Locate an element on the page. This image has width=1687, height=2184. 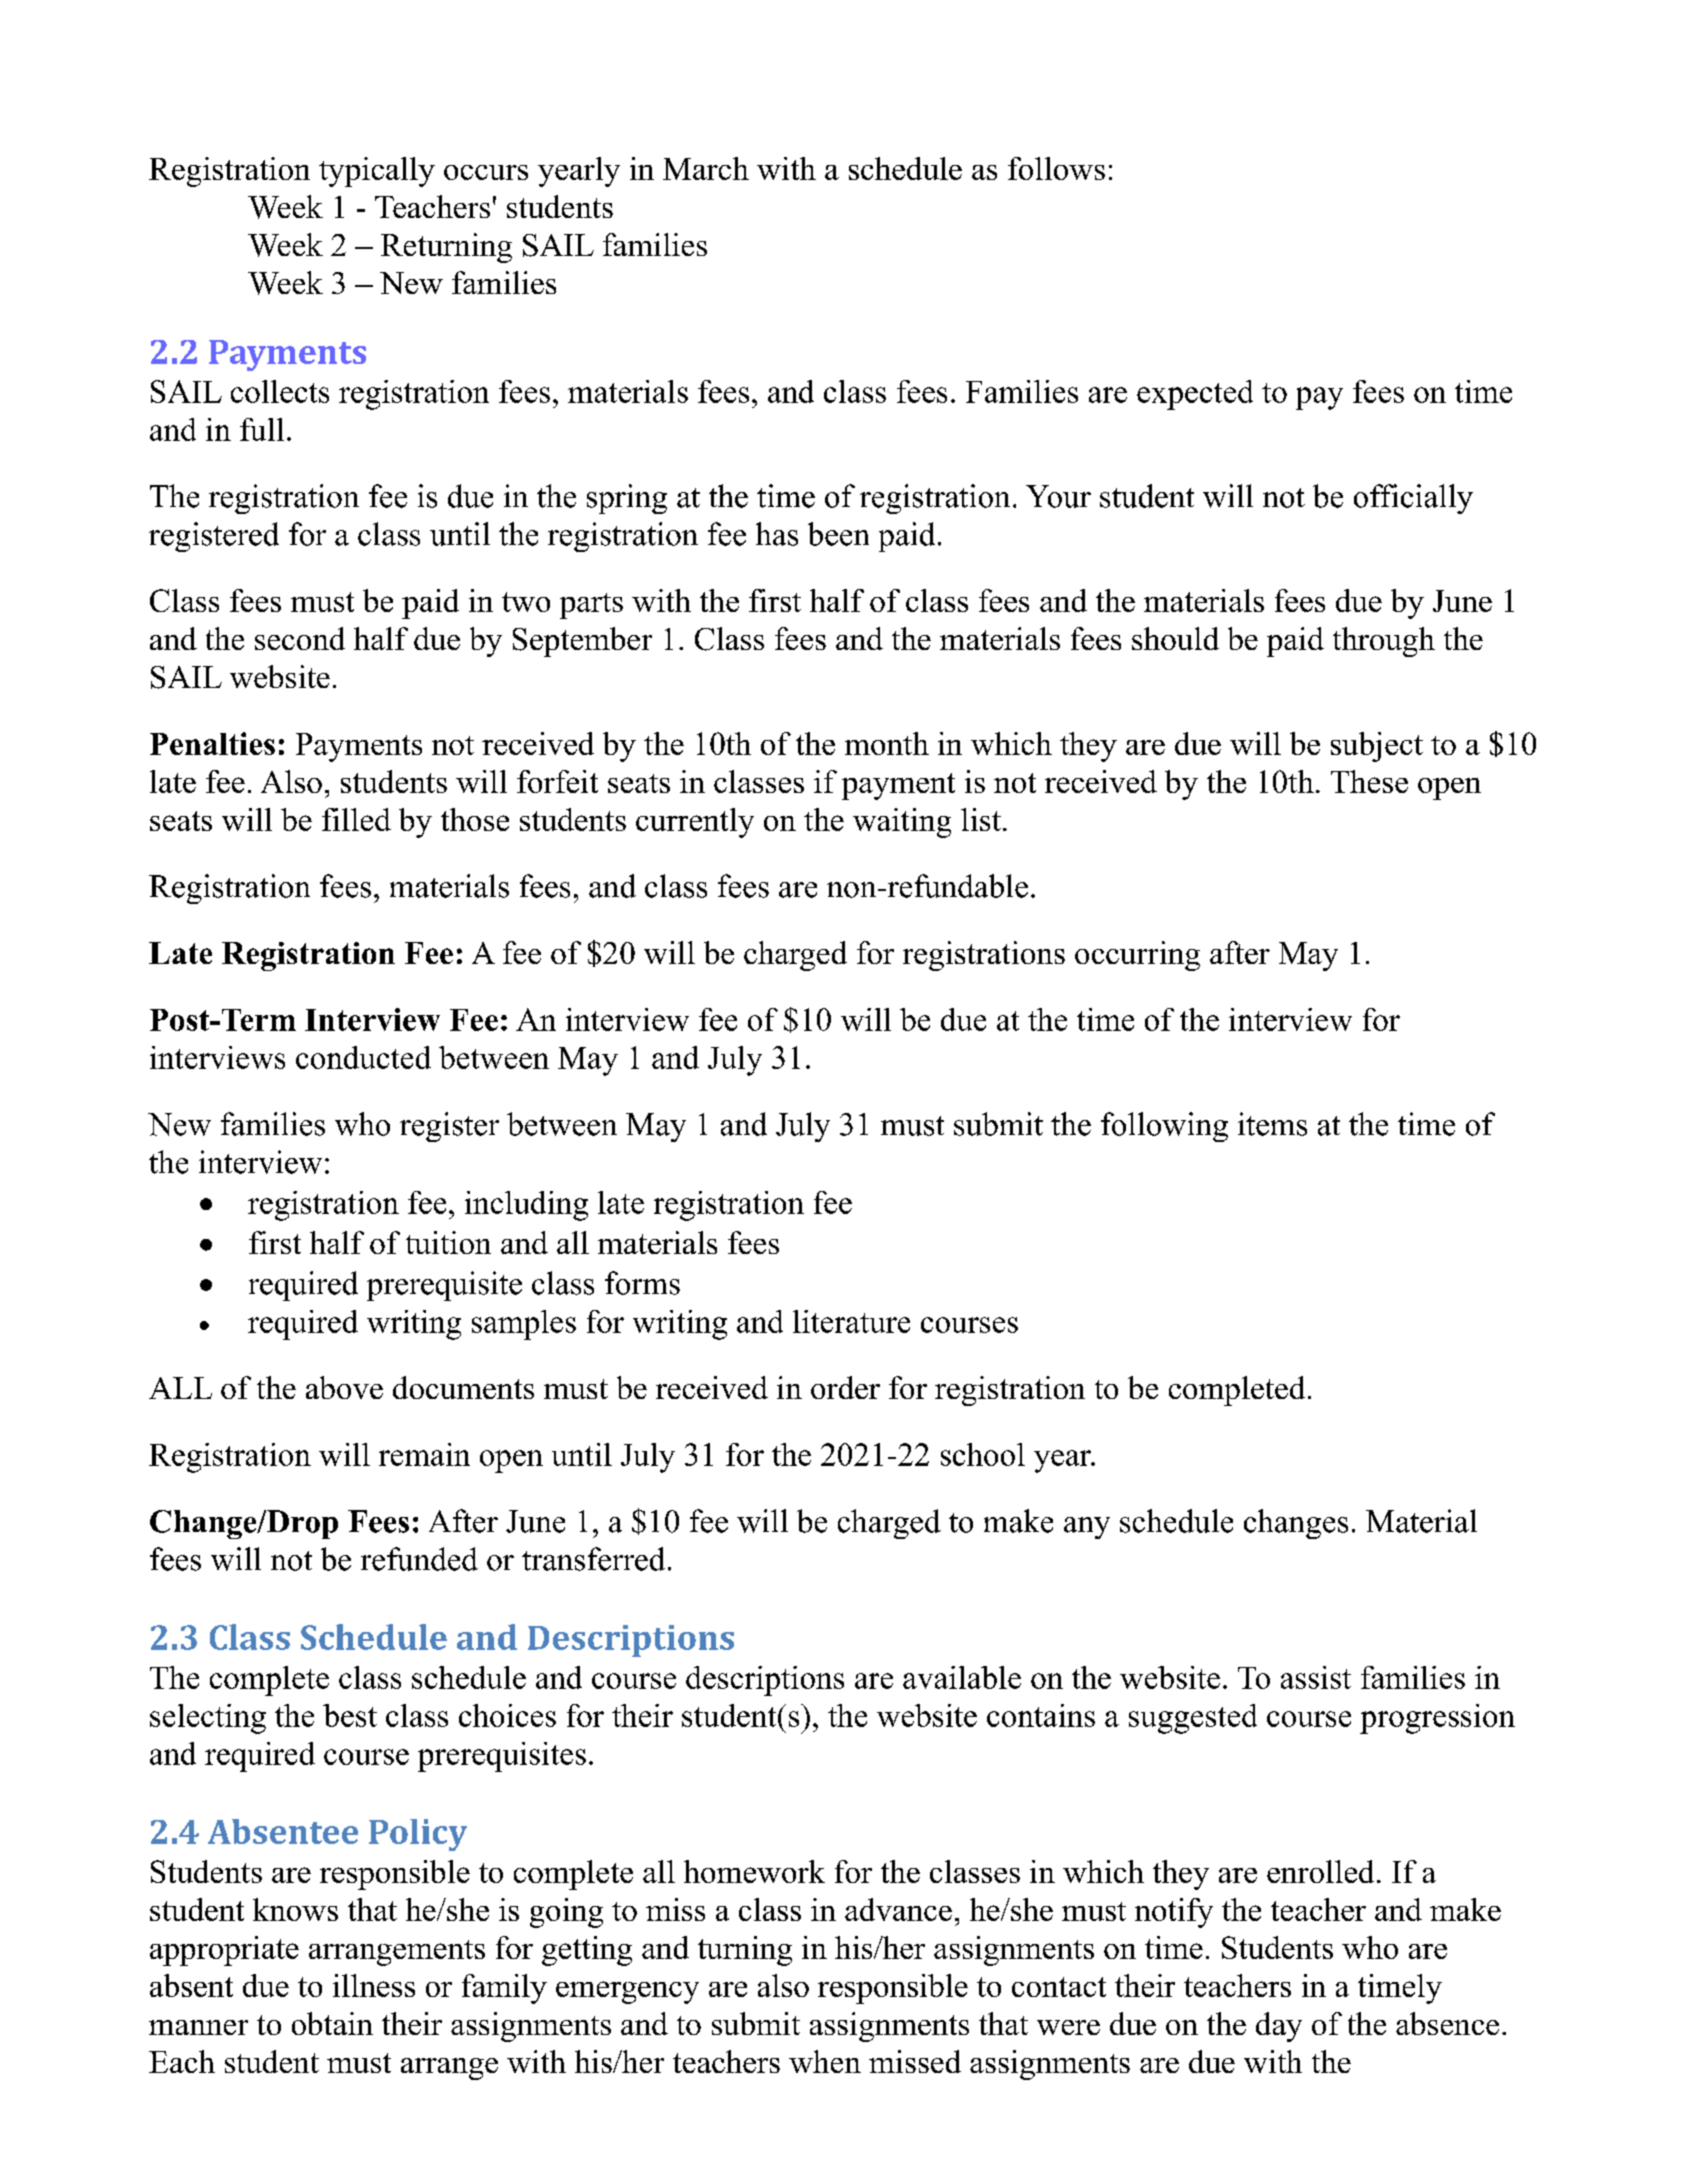
conducted is located at coordinates (363, 1057).
